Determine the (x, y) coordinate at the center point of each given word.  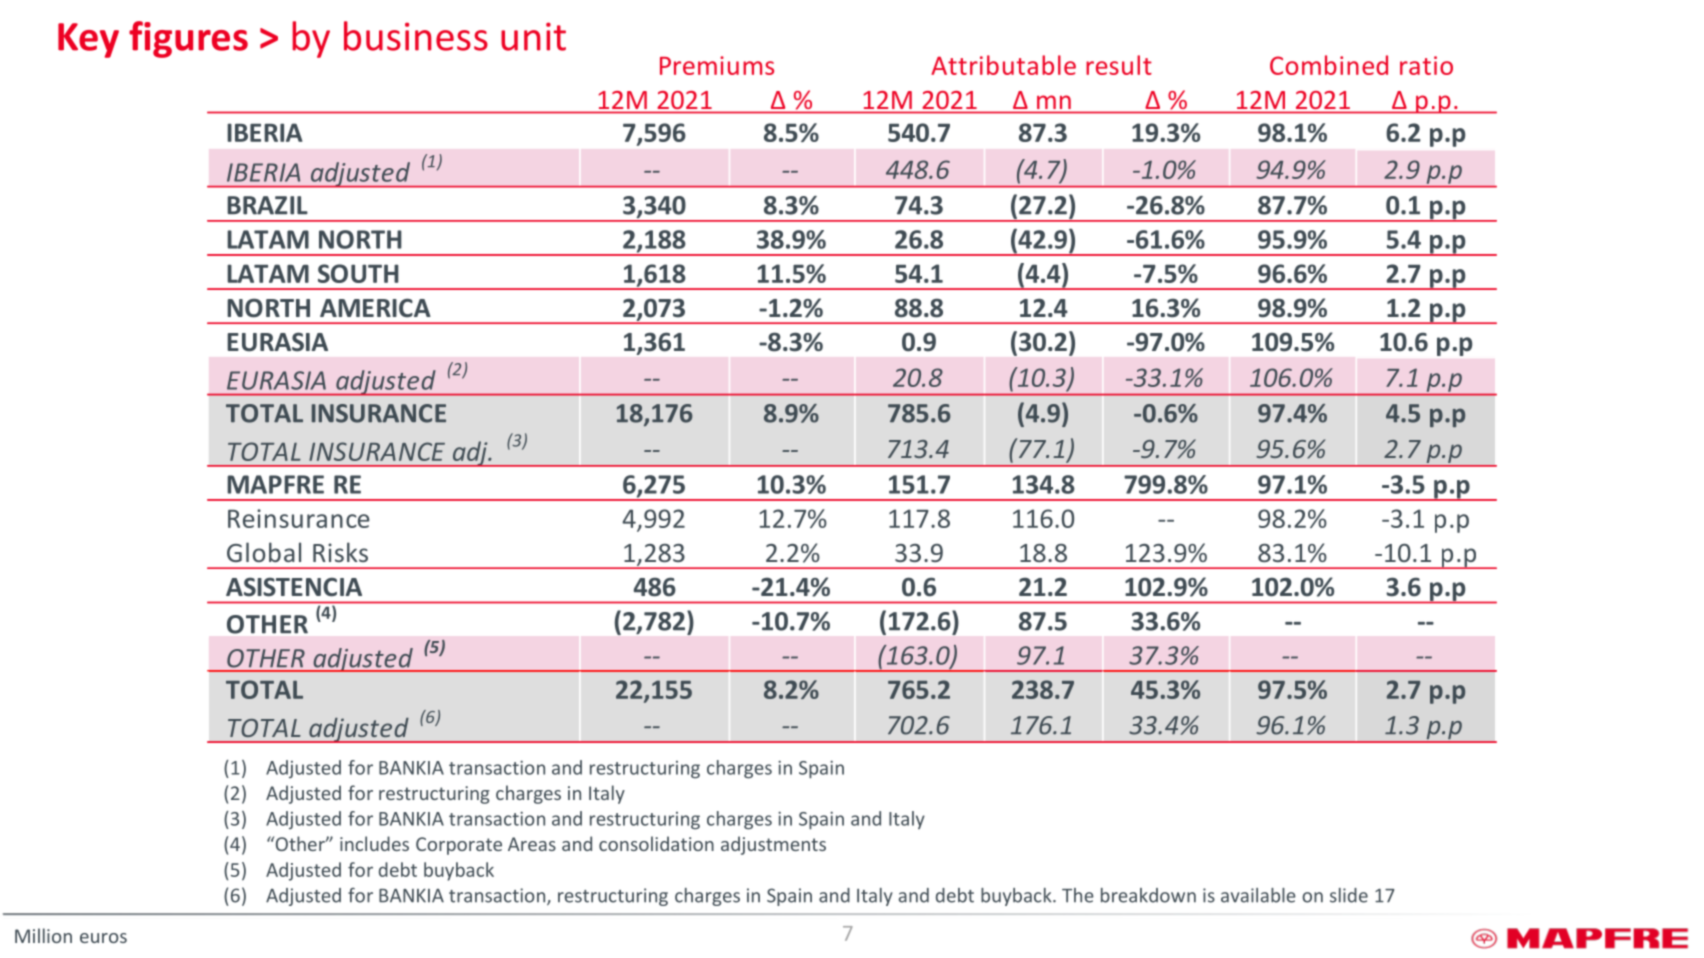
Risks (340, 552)
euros (103, 938)
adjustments (773, 845)
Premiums (717, 65)
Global (264, 552)
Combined (1329, 65)
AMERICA (375, 307)
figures (188, 39)
